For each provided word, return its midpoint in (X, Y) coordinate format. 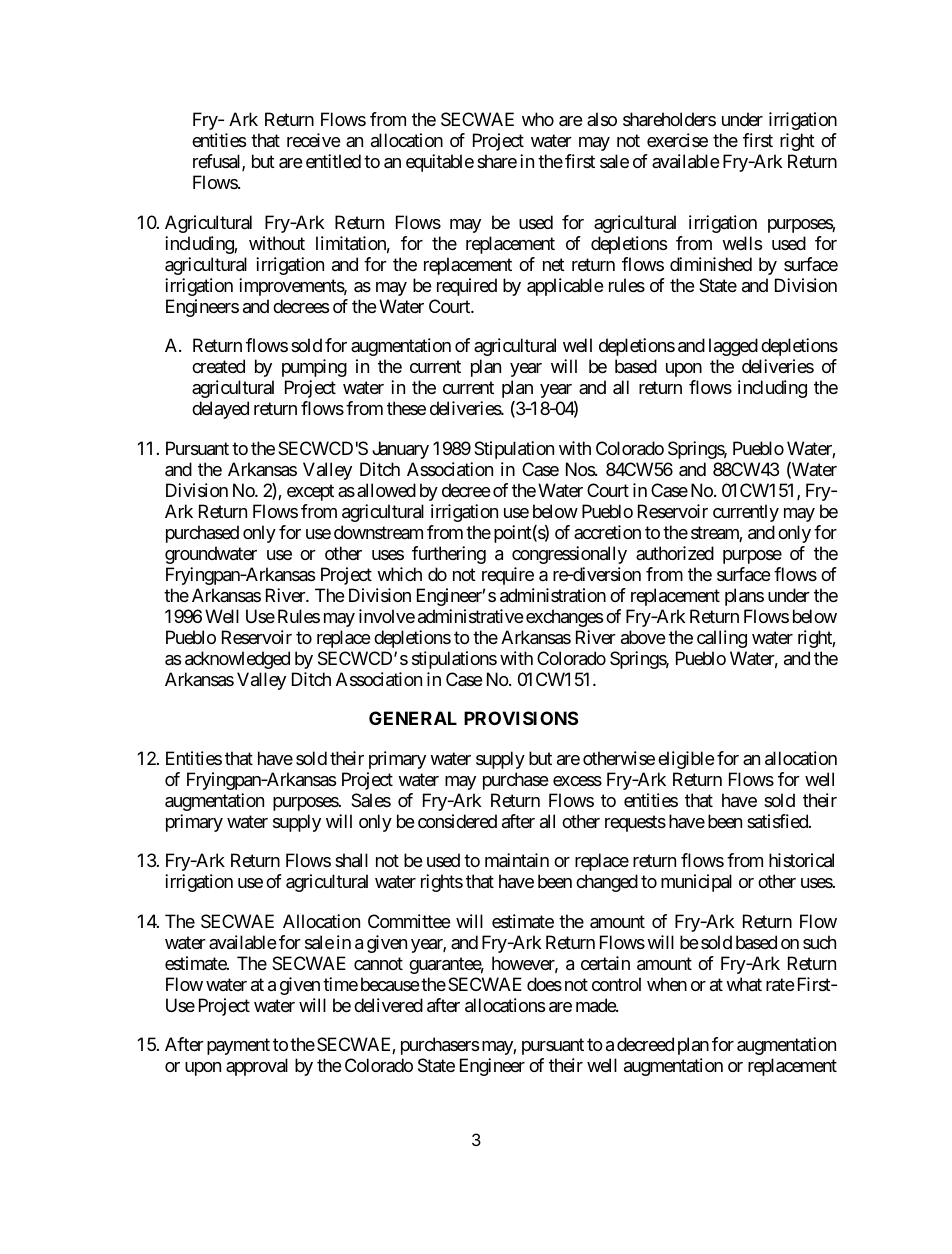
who (538, 119)
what (744, 984)
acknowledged (237, 660)
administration (553, 595)
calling (722, 639)
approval (257, 1067)
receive (314, 140)
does (544, 984)
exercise (677, 140)
